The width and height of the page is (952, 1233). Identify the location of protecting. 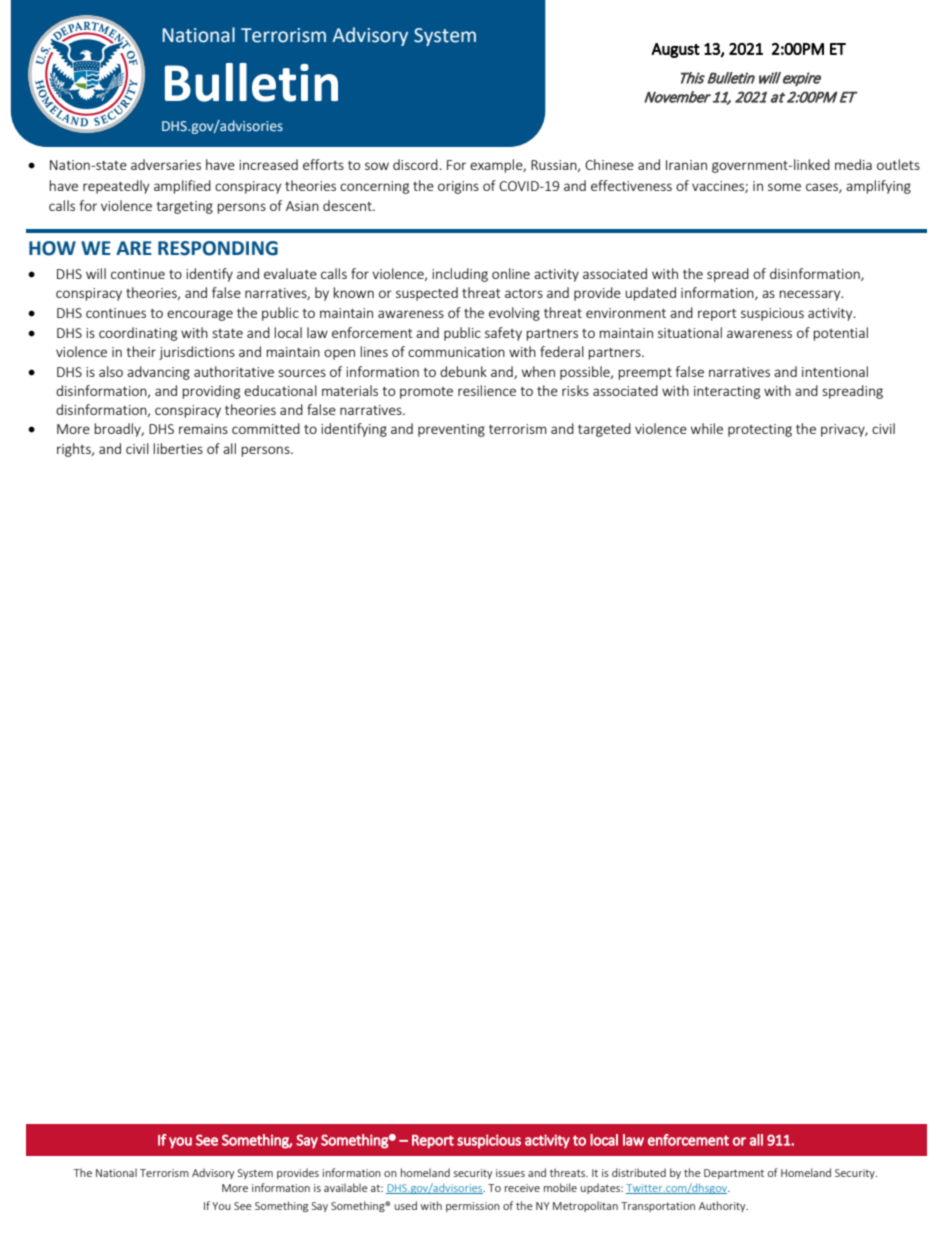
(760, 430).
